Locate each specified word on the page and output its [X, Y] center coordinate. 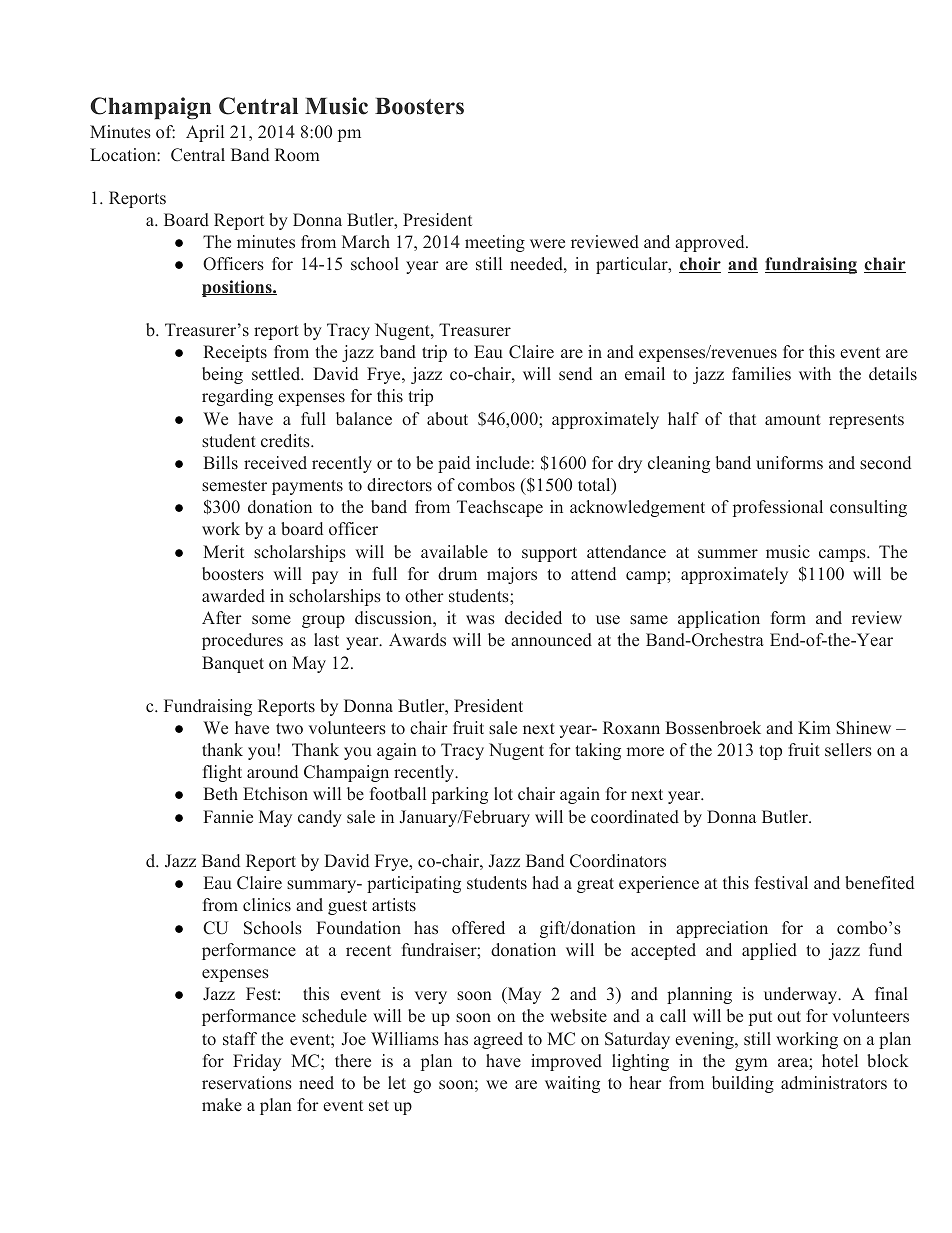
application [719, 619]
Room [297, 154]
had [545, 882]
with [815, 373]
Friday [257, 1062]
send [575, 373]
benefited [879, 883]
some [271, 619]
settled [277, 373]
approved [711, 243]
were [547, 244]
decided [533, 617]
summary [323, 886]
